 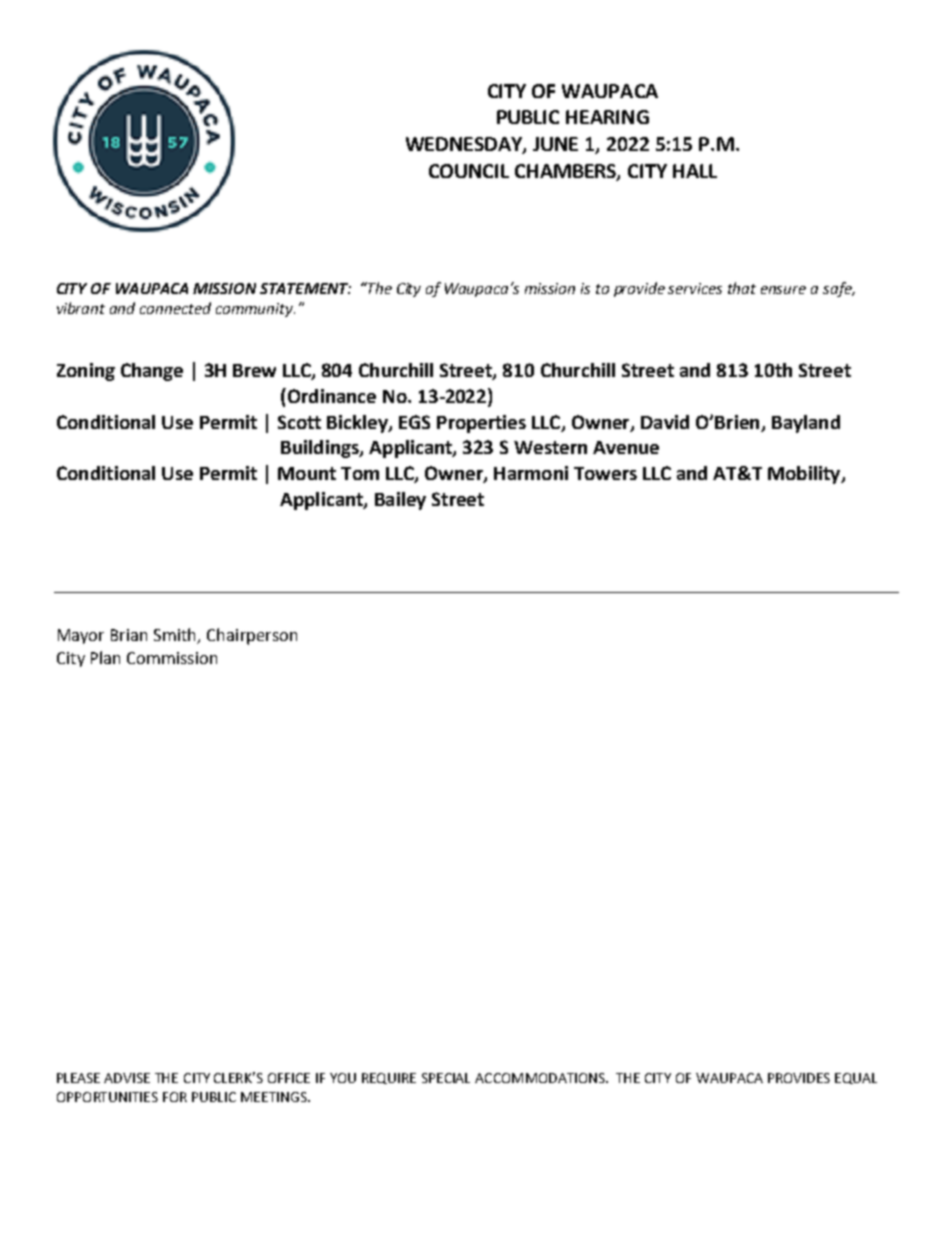 What do you see at coordinates (176, 636) in the screenshot?
I see `Smith` at bounding box center [176, 636].
